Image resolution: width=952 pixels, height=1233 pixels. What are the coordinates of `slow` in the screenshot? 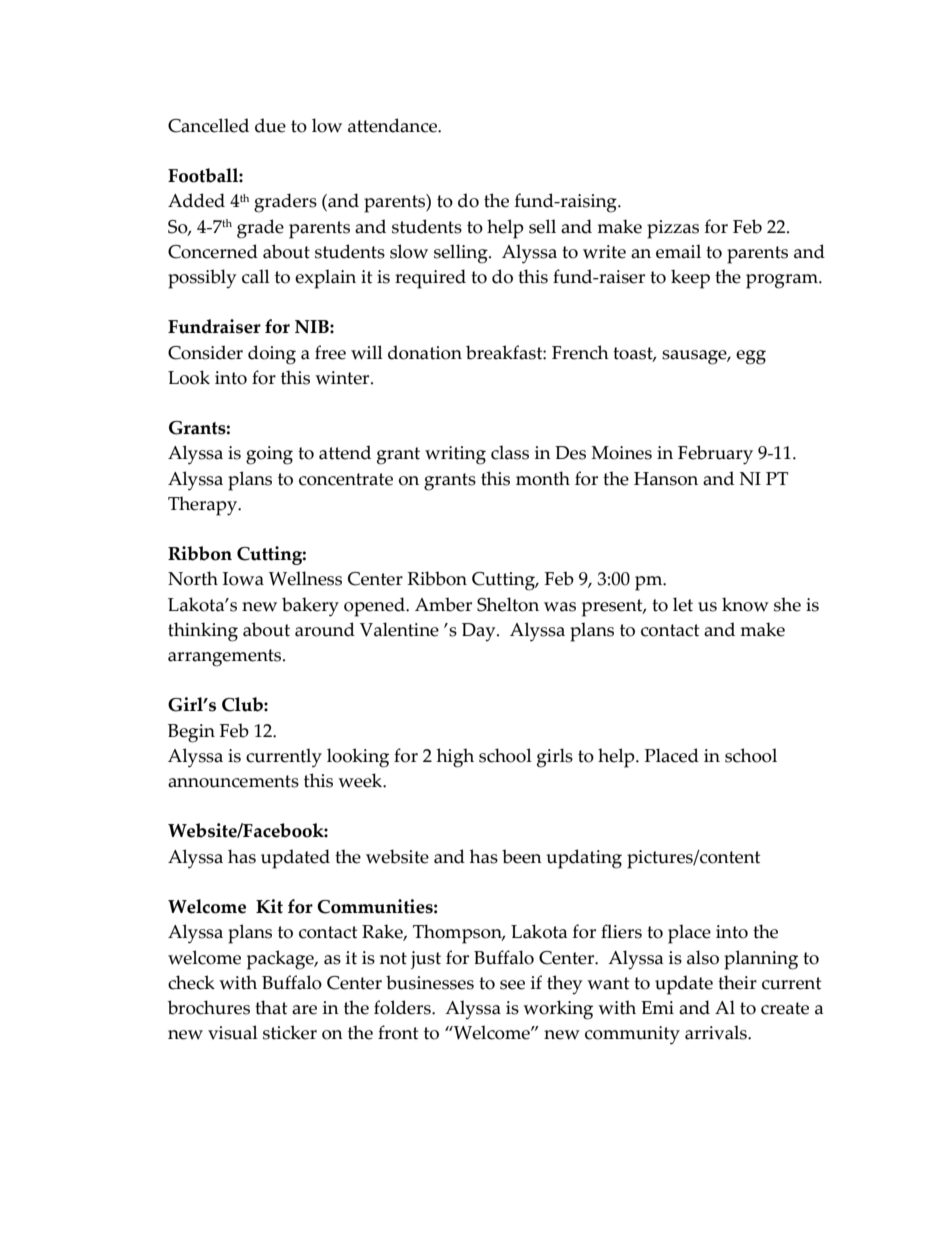 It's located at (409, 251).
